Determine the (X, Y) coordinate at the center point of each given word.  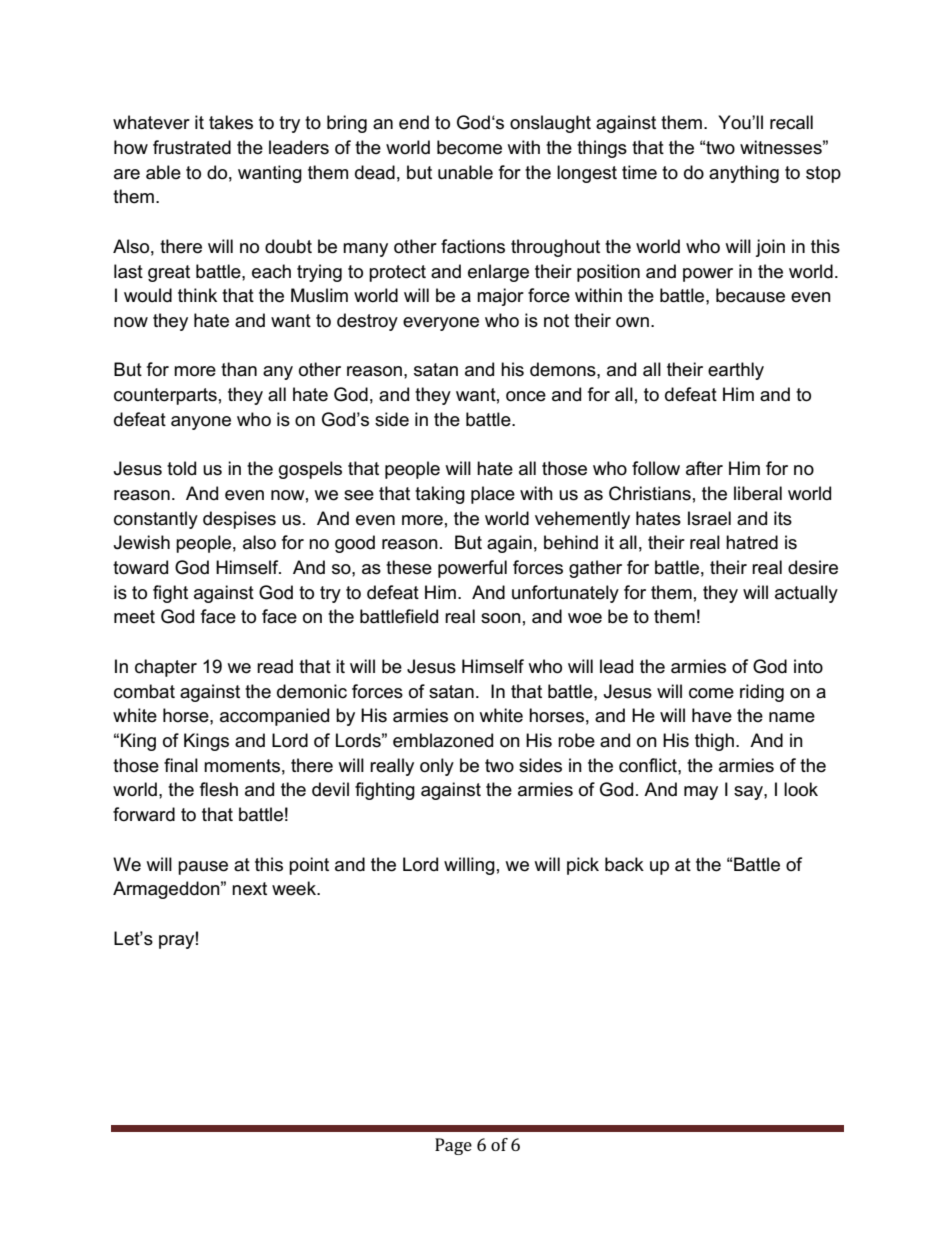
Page (453, 1146)
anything (744, 174)
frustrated (192, 147)
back (624, 864)
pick (583, 866)
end (414, 122)
